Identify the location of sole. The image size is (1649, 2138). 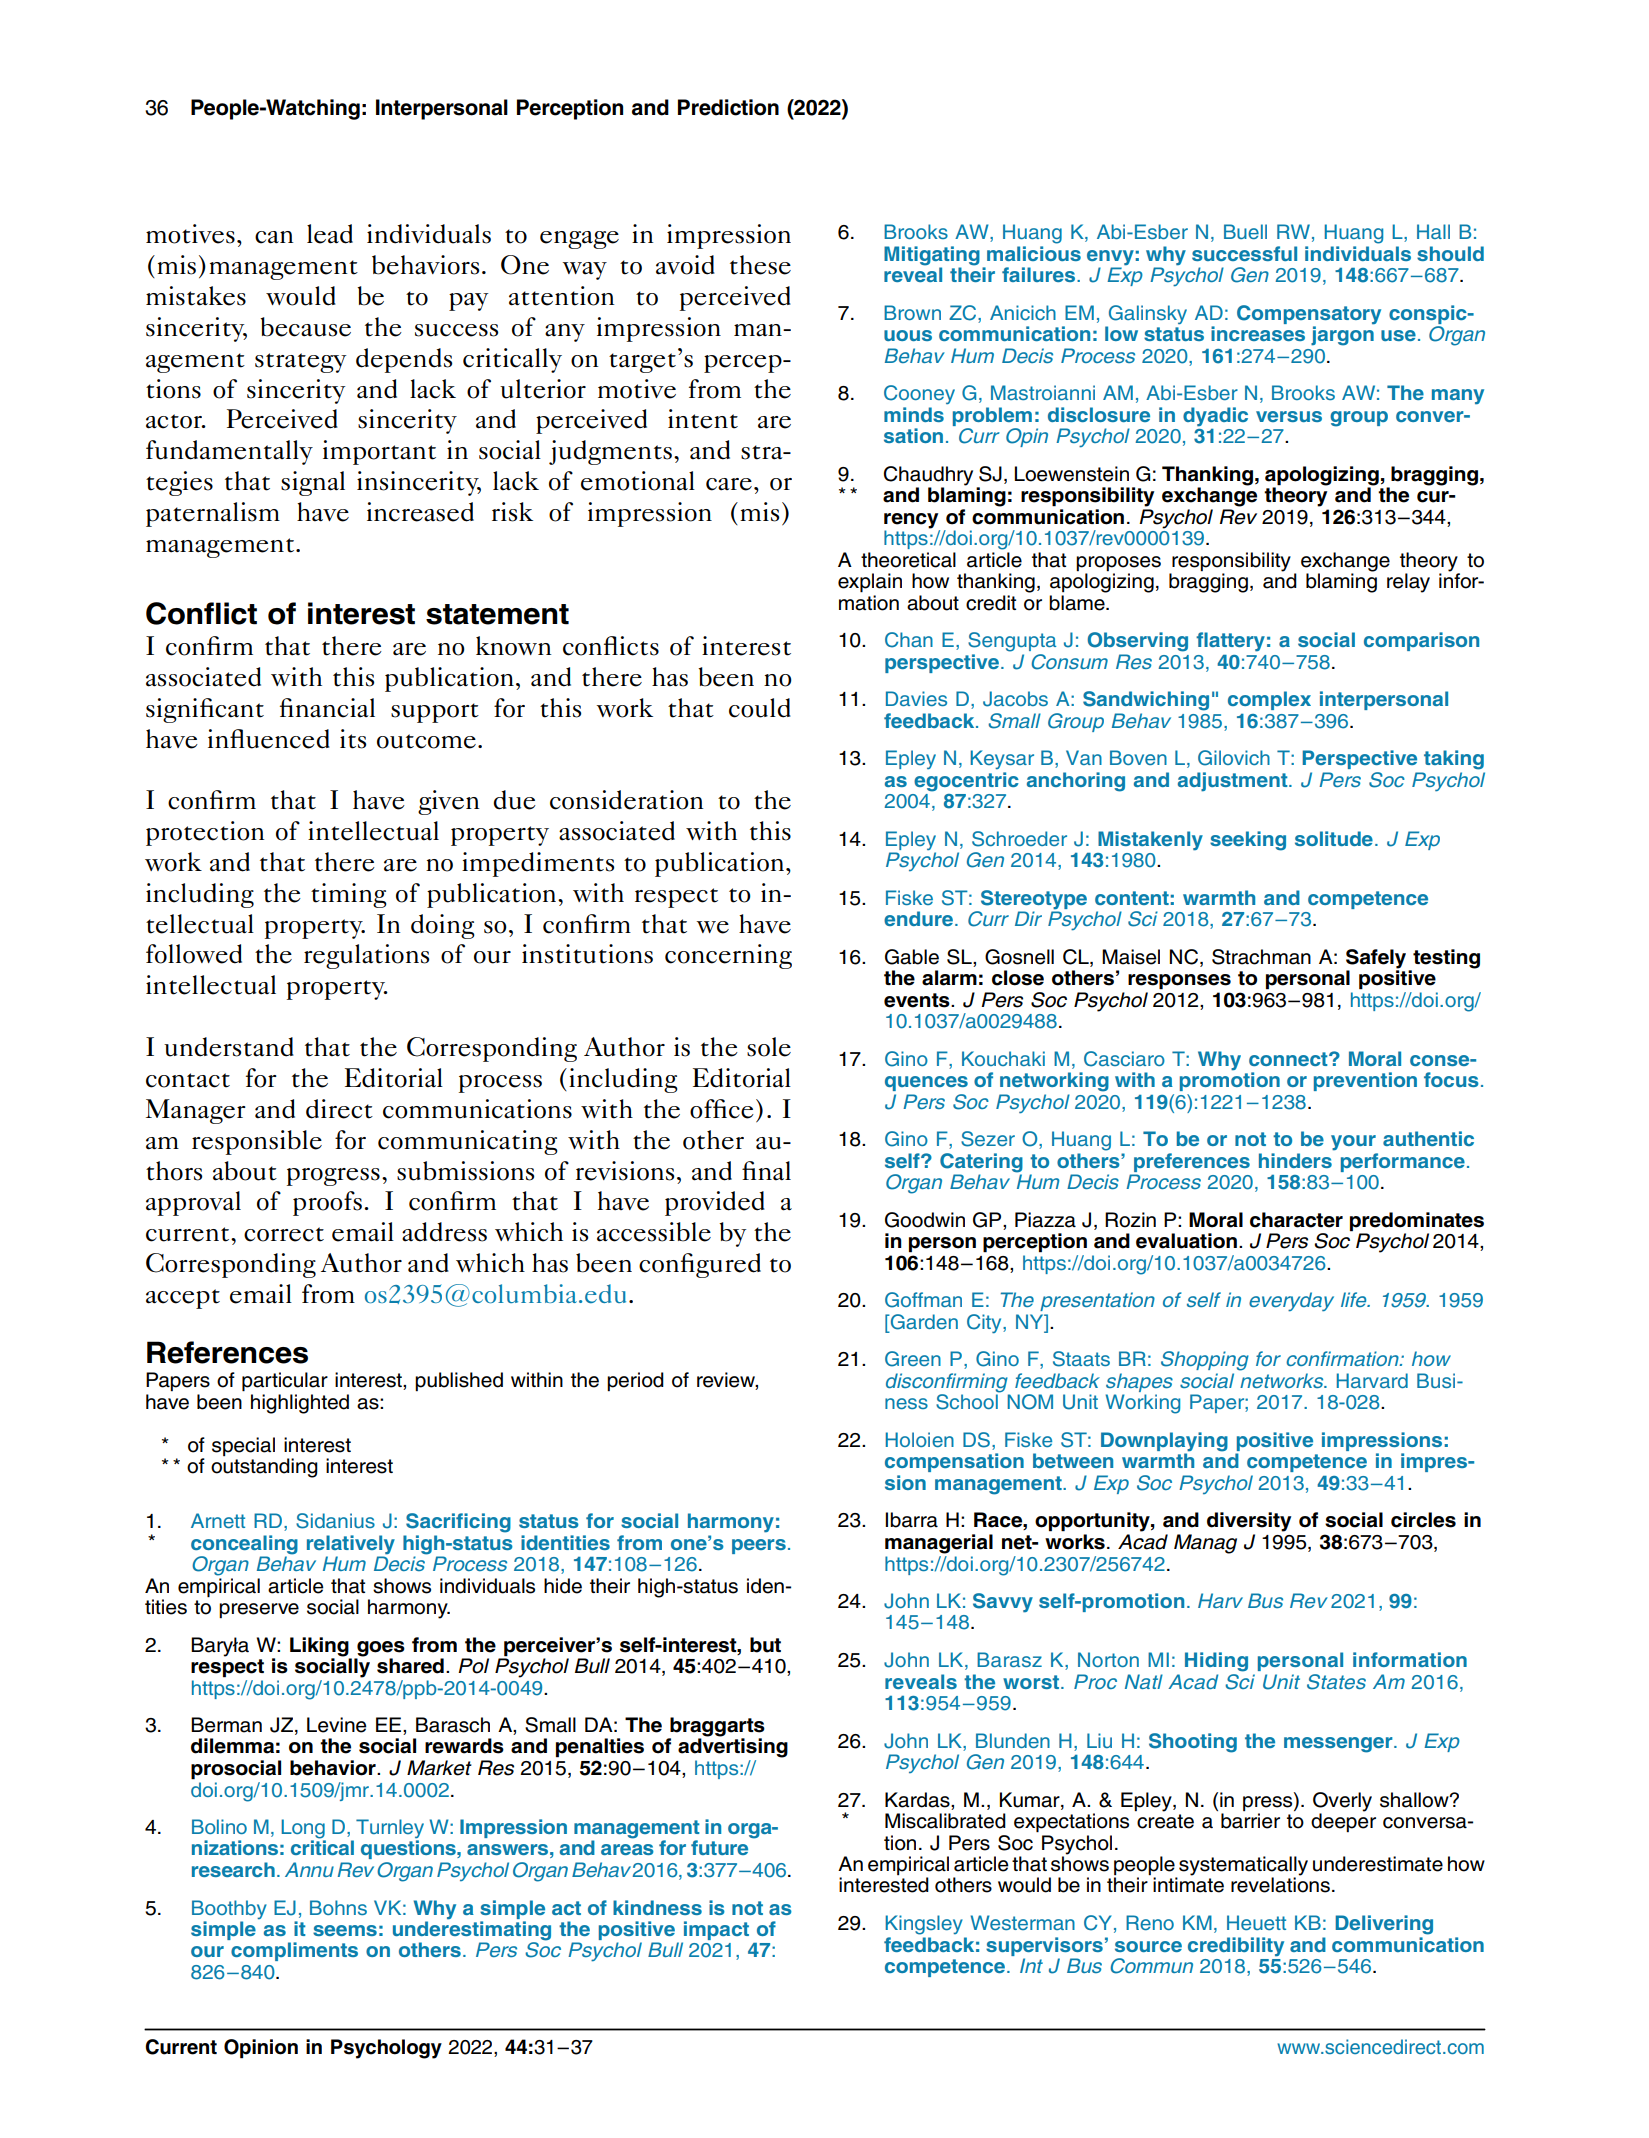
(769, 1047).
